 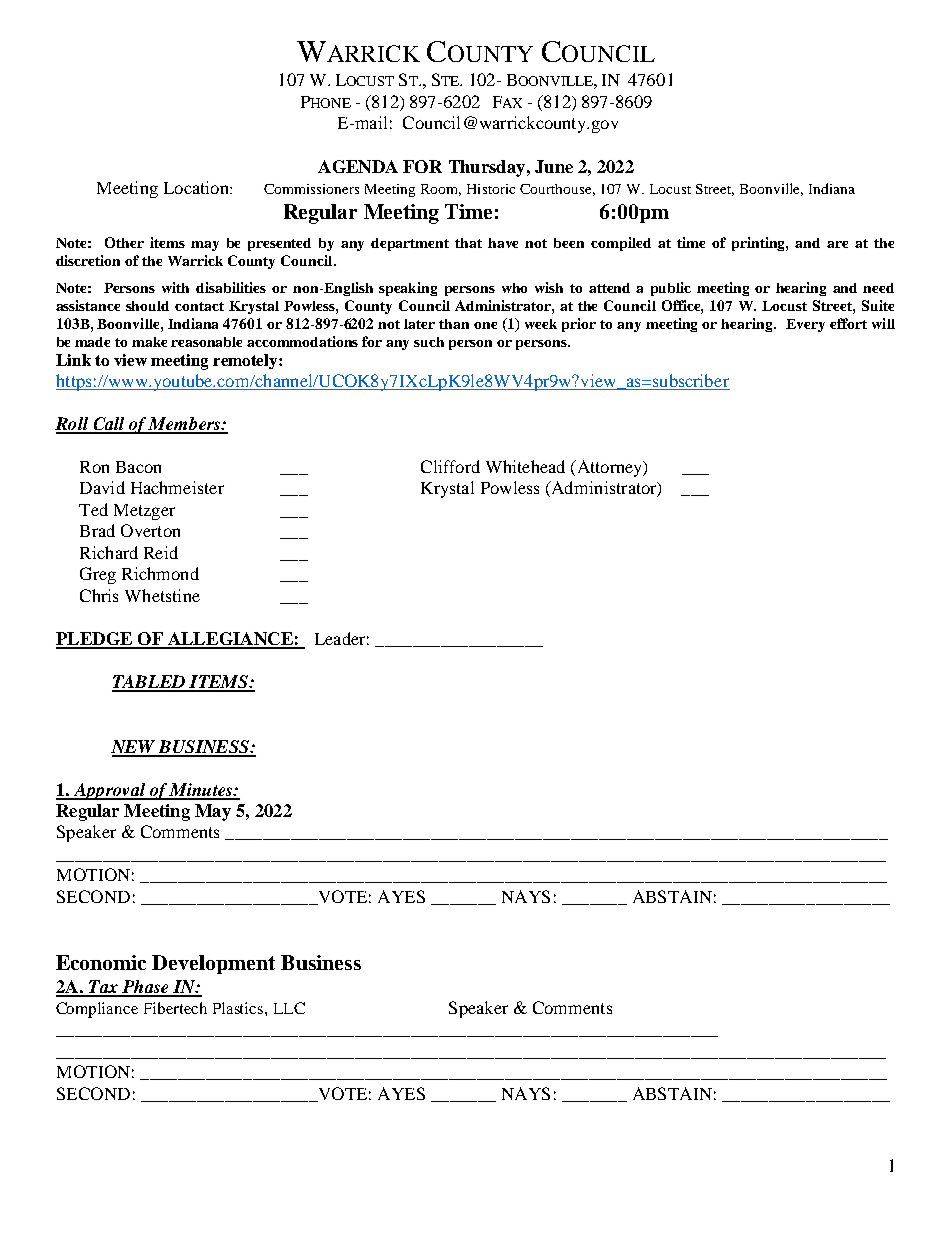 What do you see at coordinates (491, 189) in the document?
I see `Historic` at bounding box center [491, 189].
